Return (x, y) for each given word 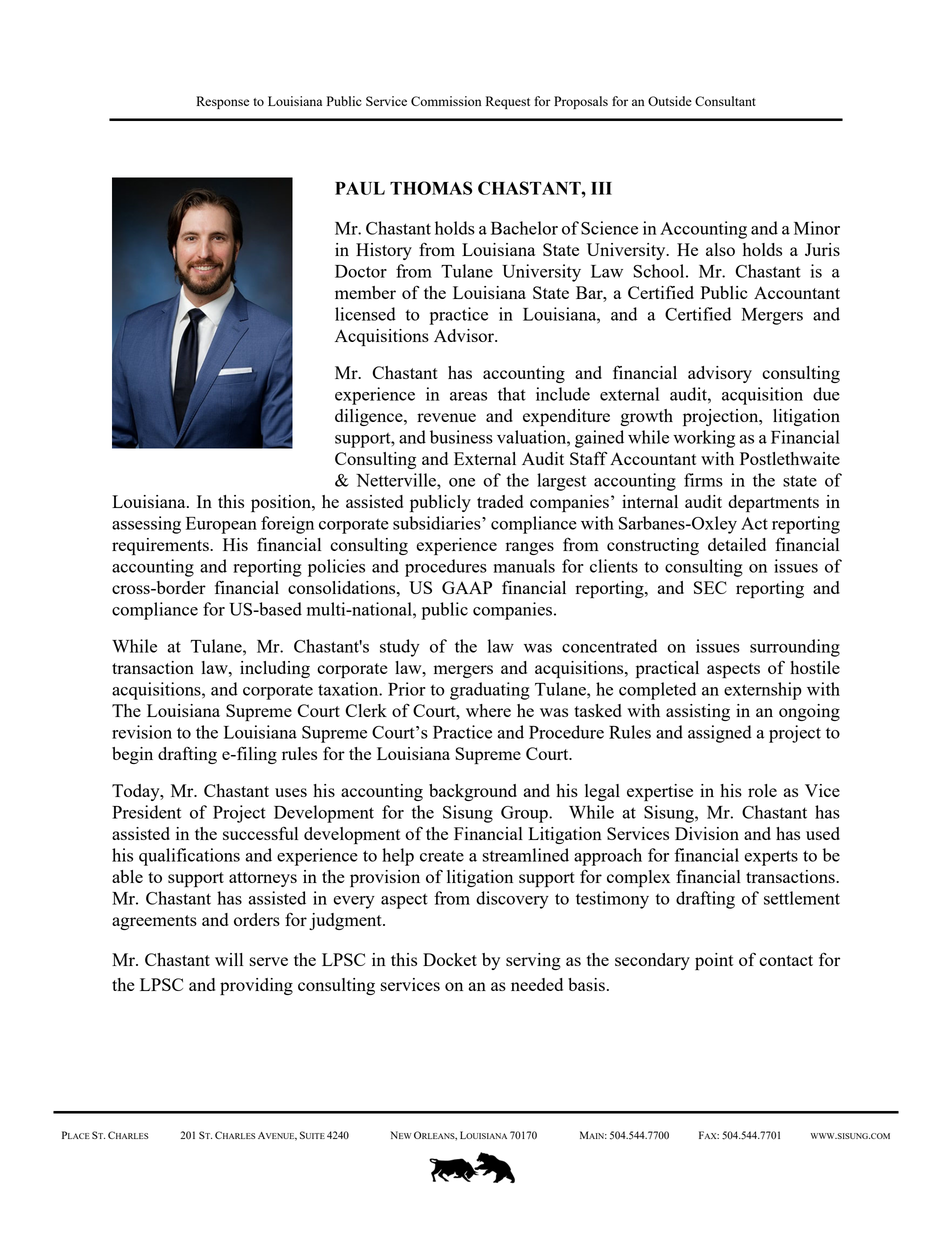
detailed (737, 544)
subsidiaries (438, 523)
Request (508, 102)
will (229, 959)
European (221, 525)
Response (222, 102)
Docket (450, 959)
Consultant (725, 101)
